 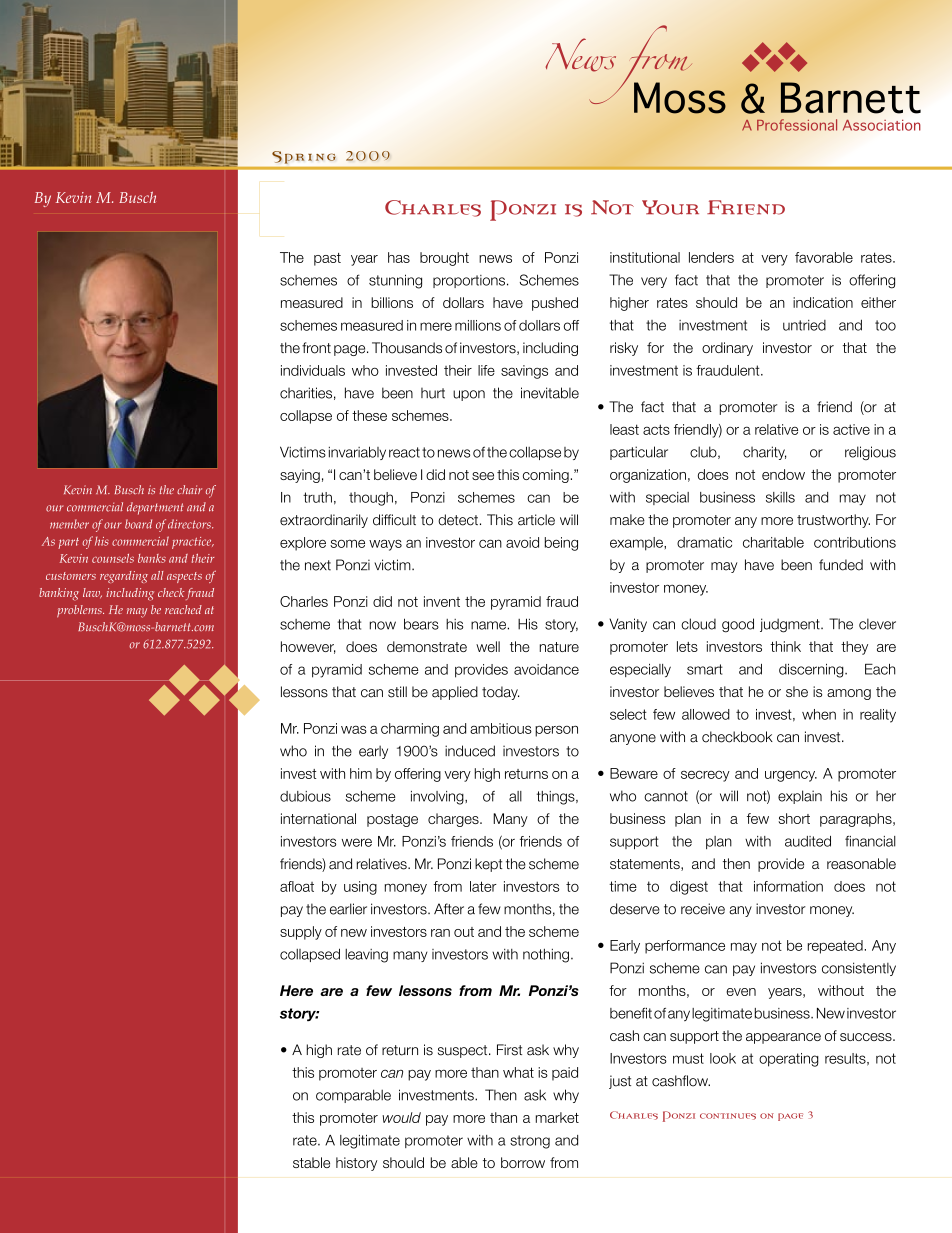 I want to click on discerning, so click(x=812, y=671).
